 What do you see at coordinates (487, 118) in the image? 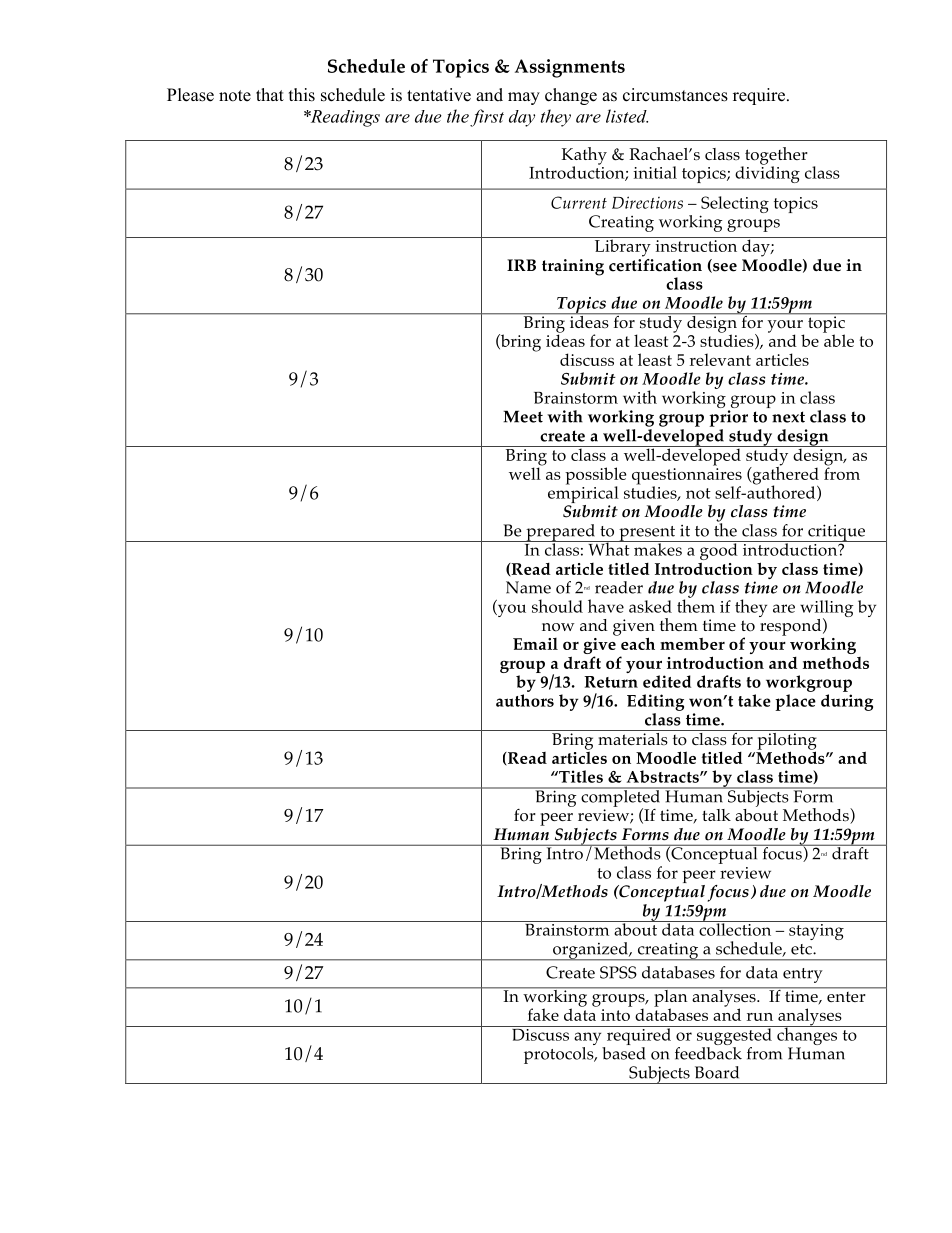
I see `first` at bounding box center [487, 118].
